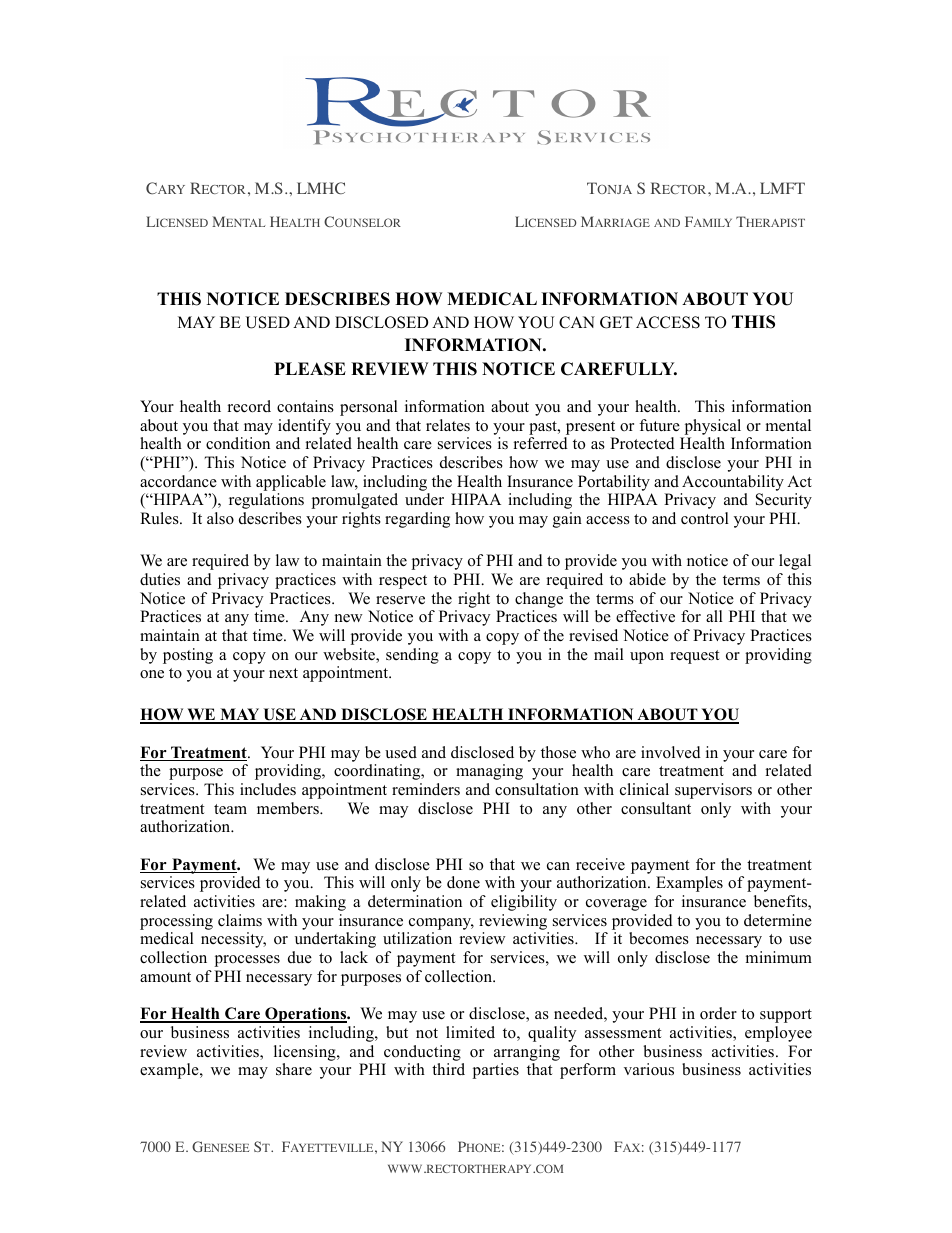  I want to click on team, so click(230, 809).
